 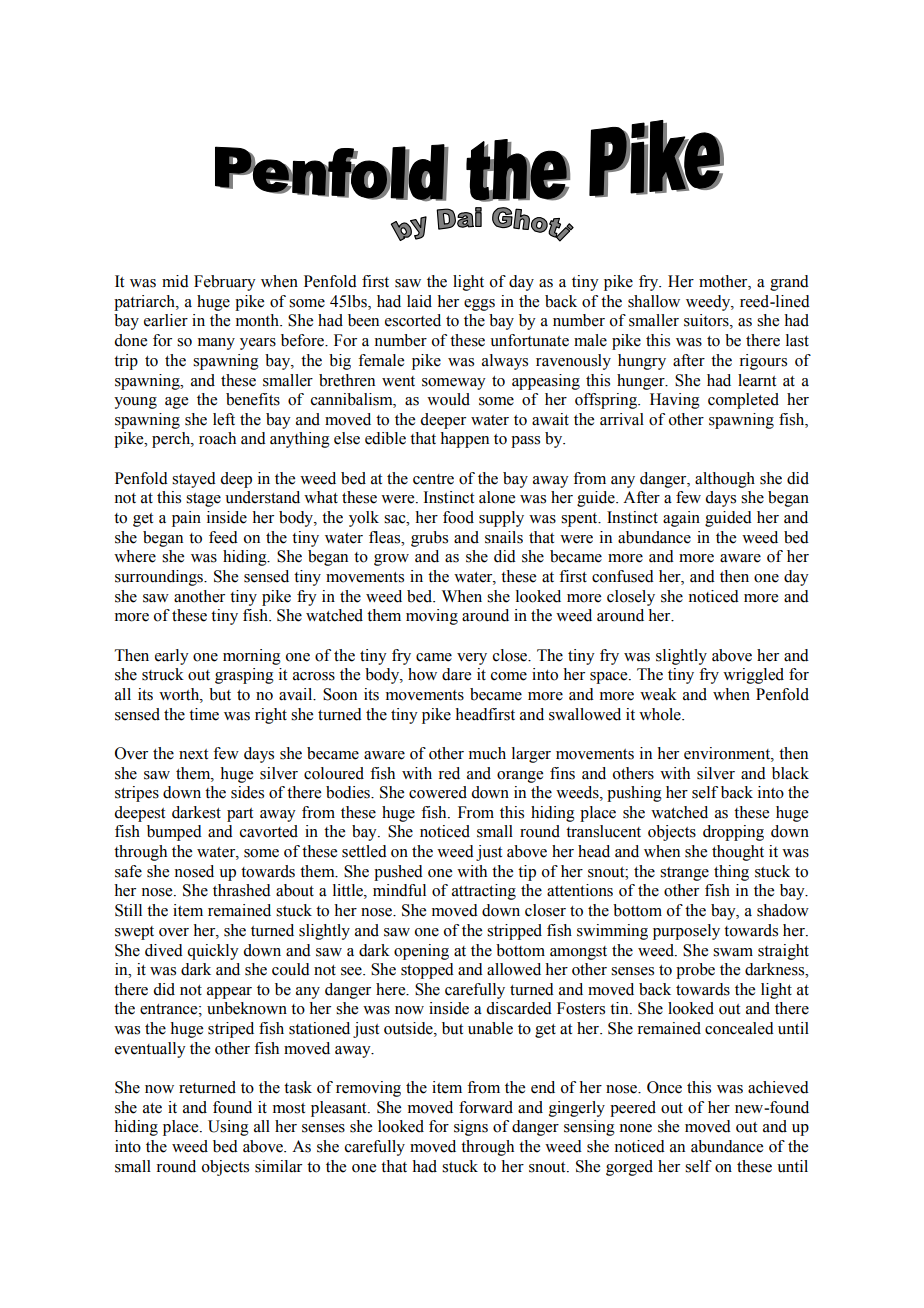 What do you see at coordinates (738, 853) in the screenshot?
I see `thought` at bounding box center [738, 853].
